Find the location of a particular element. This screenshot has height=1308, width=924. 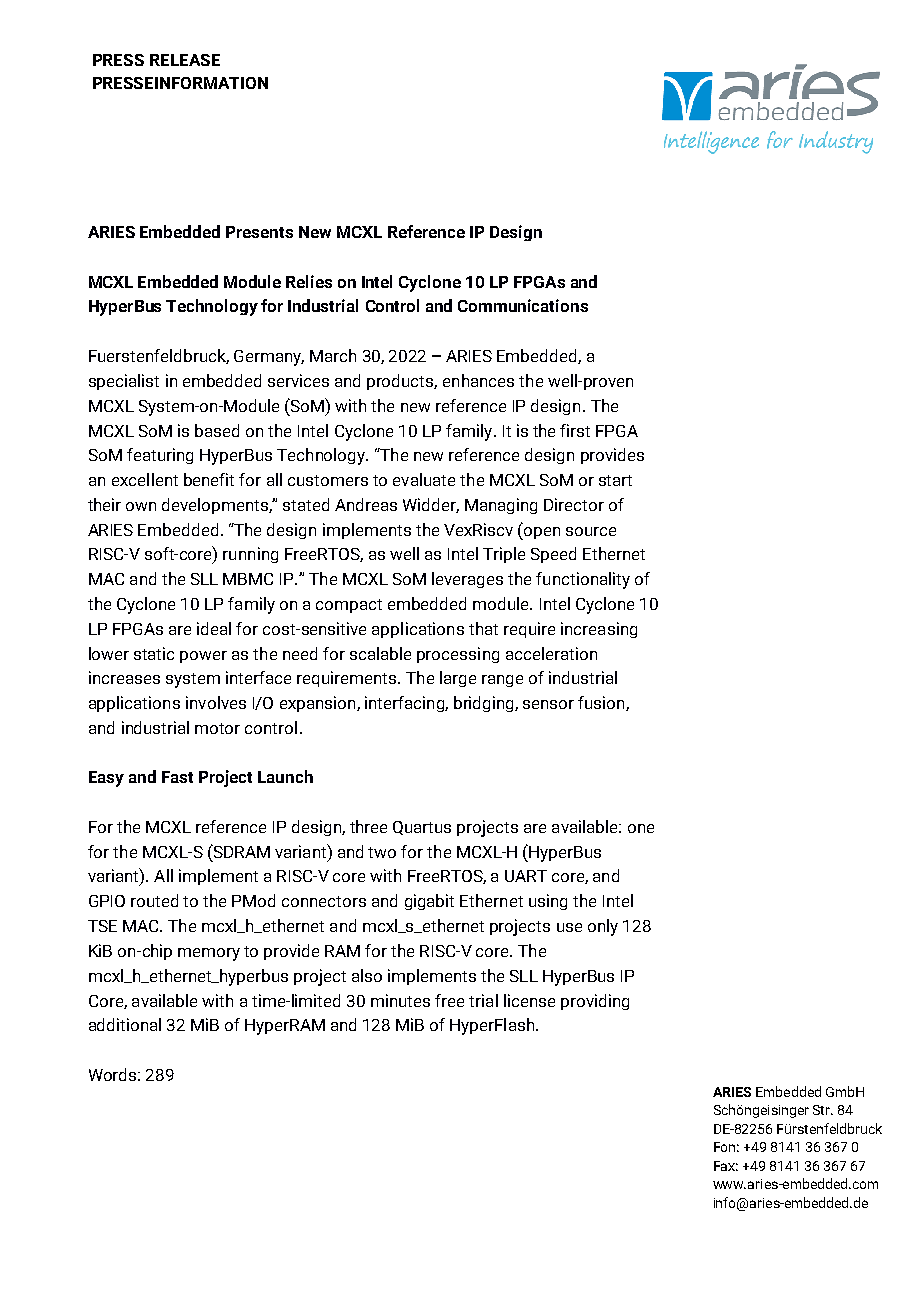

Communications is located at coordinates (523, 305).
